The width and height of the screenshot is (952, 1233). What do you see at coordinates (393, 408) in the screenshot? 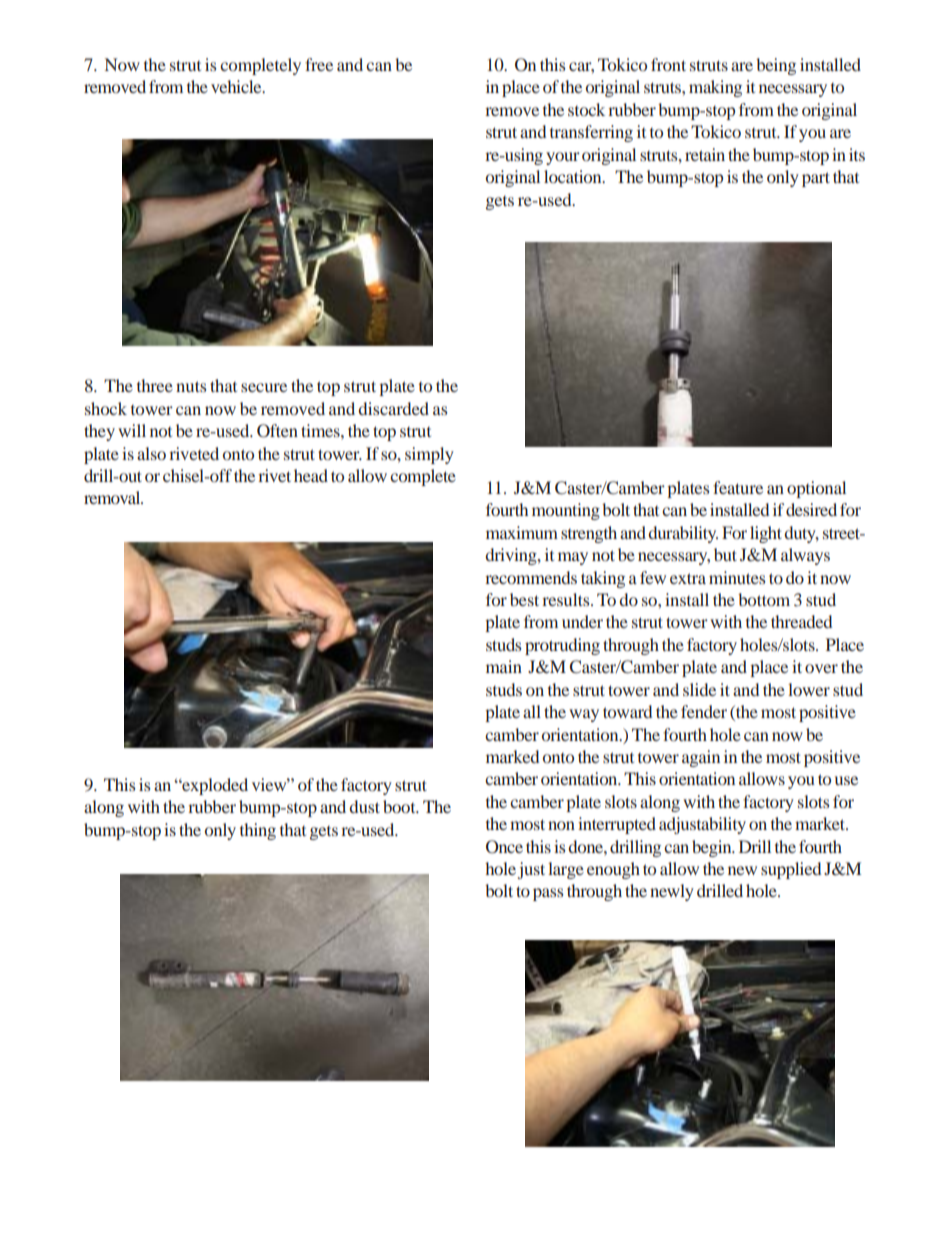
I see `discarded` at bounding box center [393, 408].
